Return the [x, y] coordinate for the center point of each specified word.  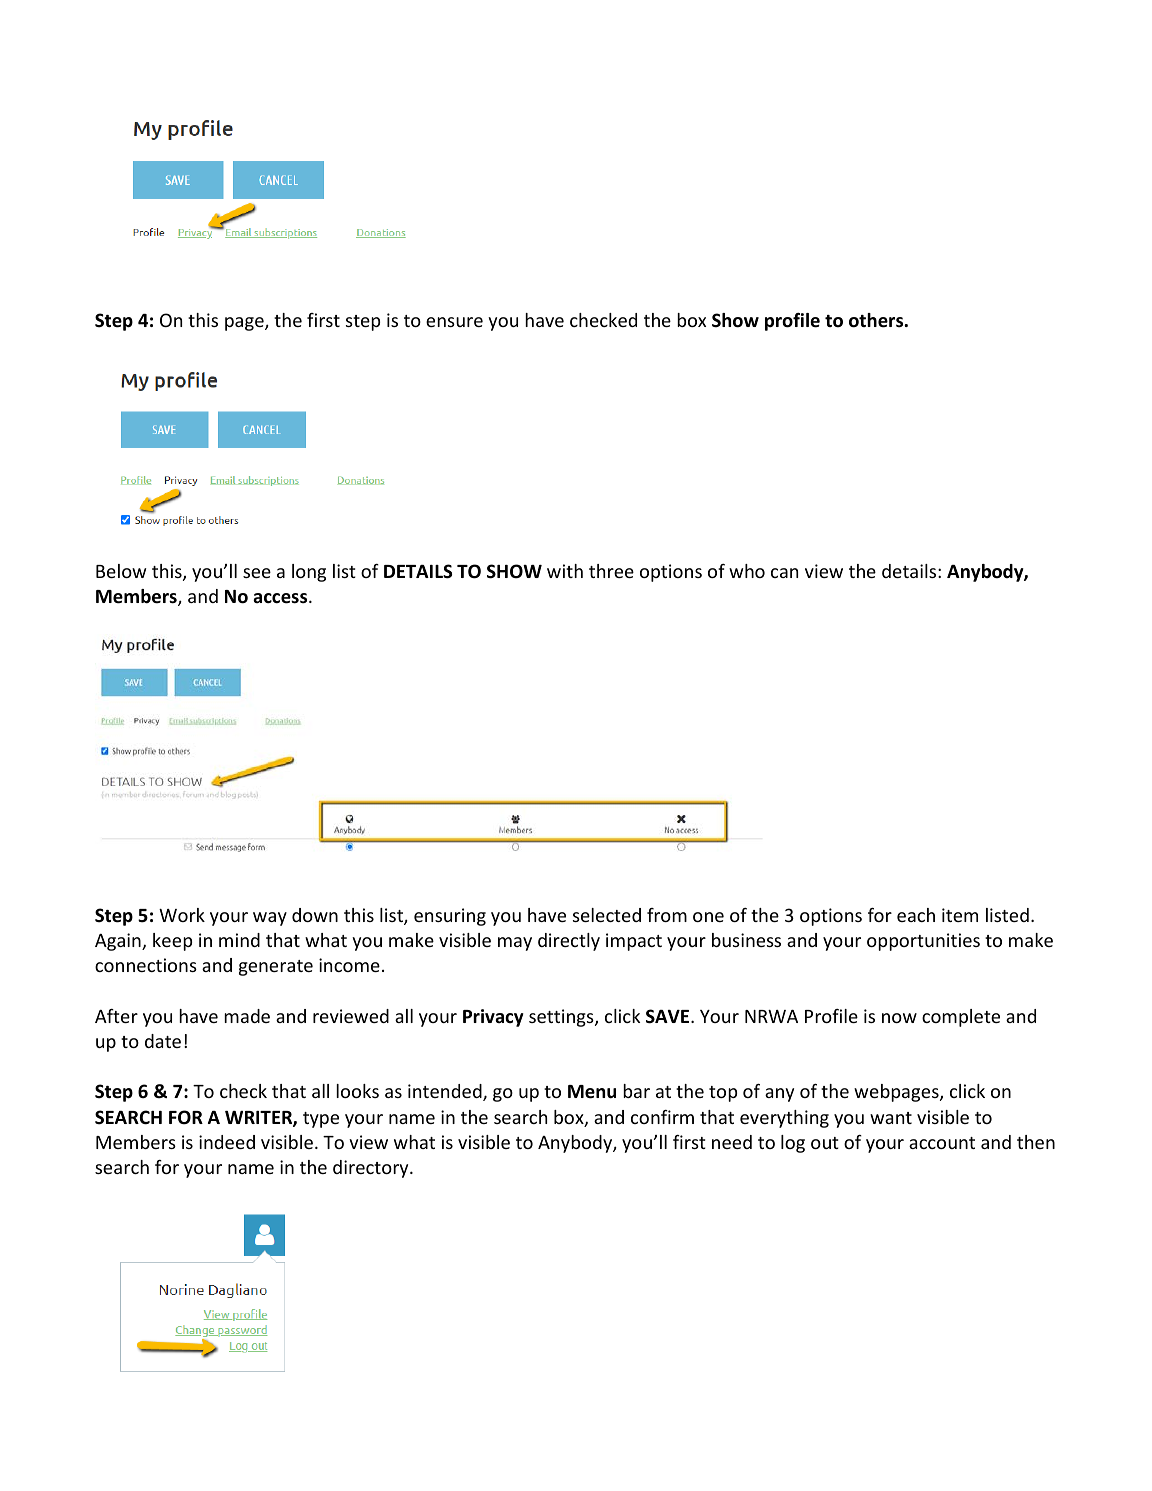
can [784, 573]
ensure [454, 322]
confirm [662, 1117]
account [942, 1143]
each [916, 915]
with [565, 571]
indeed [227, 1142]
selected [607, 915]
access [281, 598]
